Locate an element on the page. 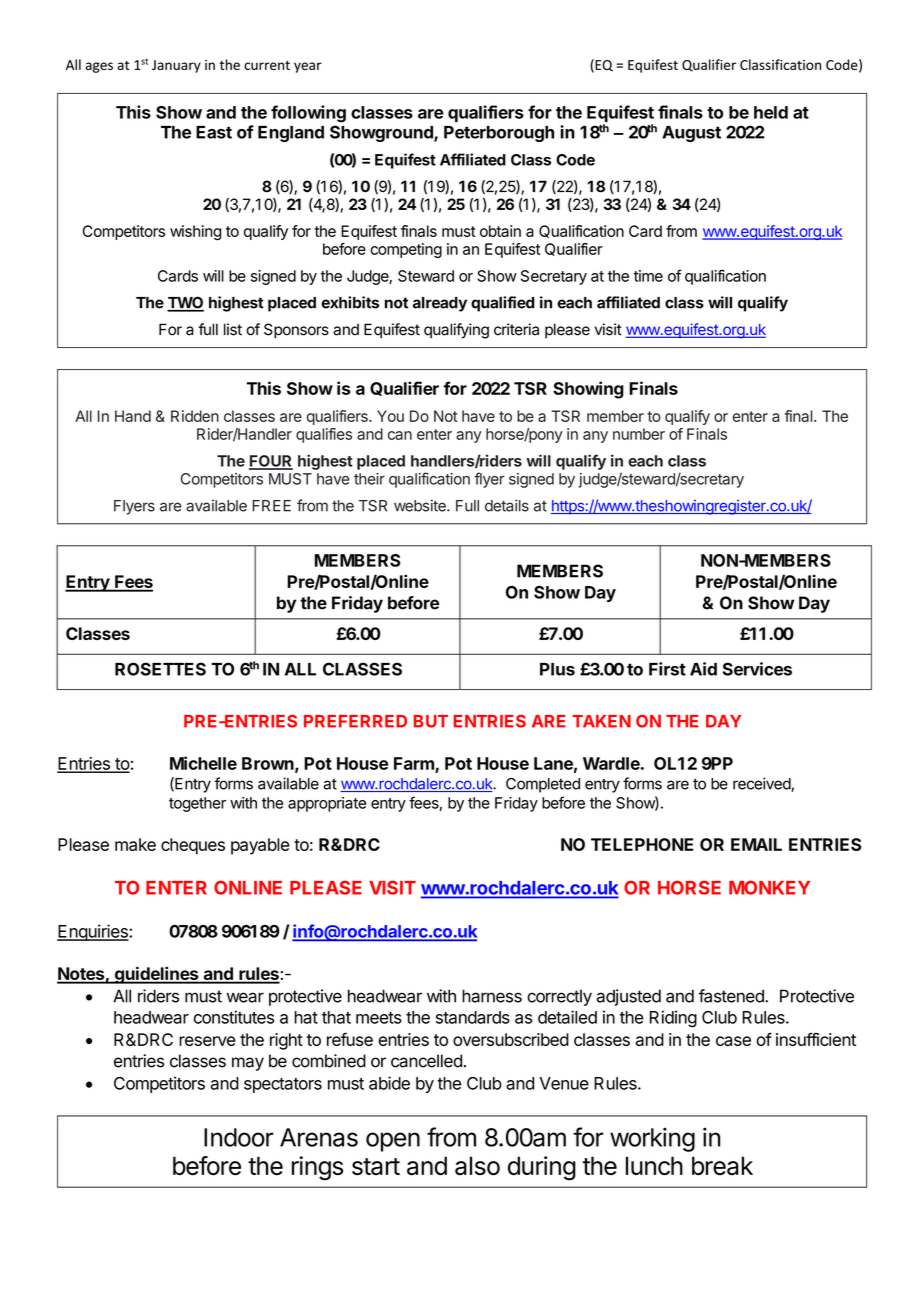  held is located at coordinates (771, 112).
